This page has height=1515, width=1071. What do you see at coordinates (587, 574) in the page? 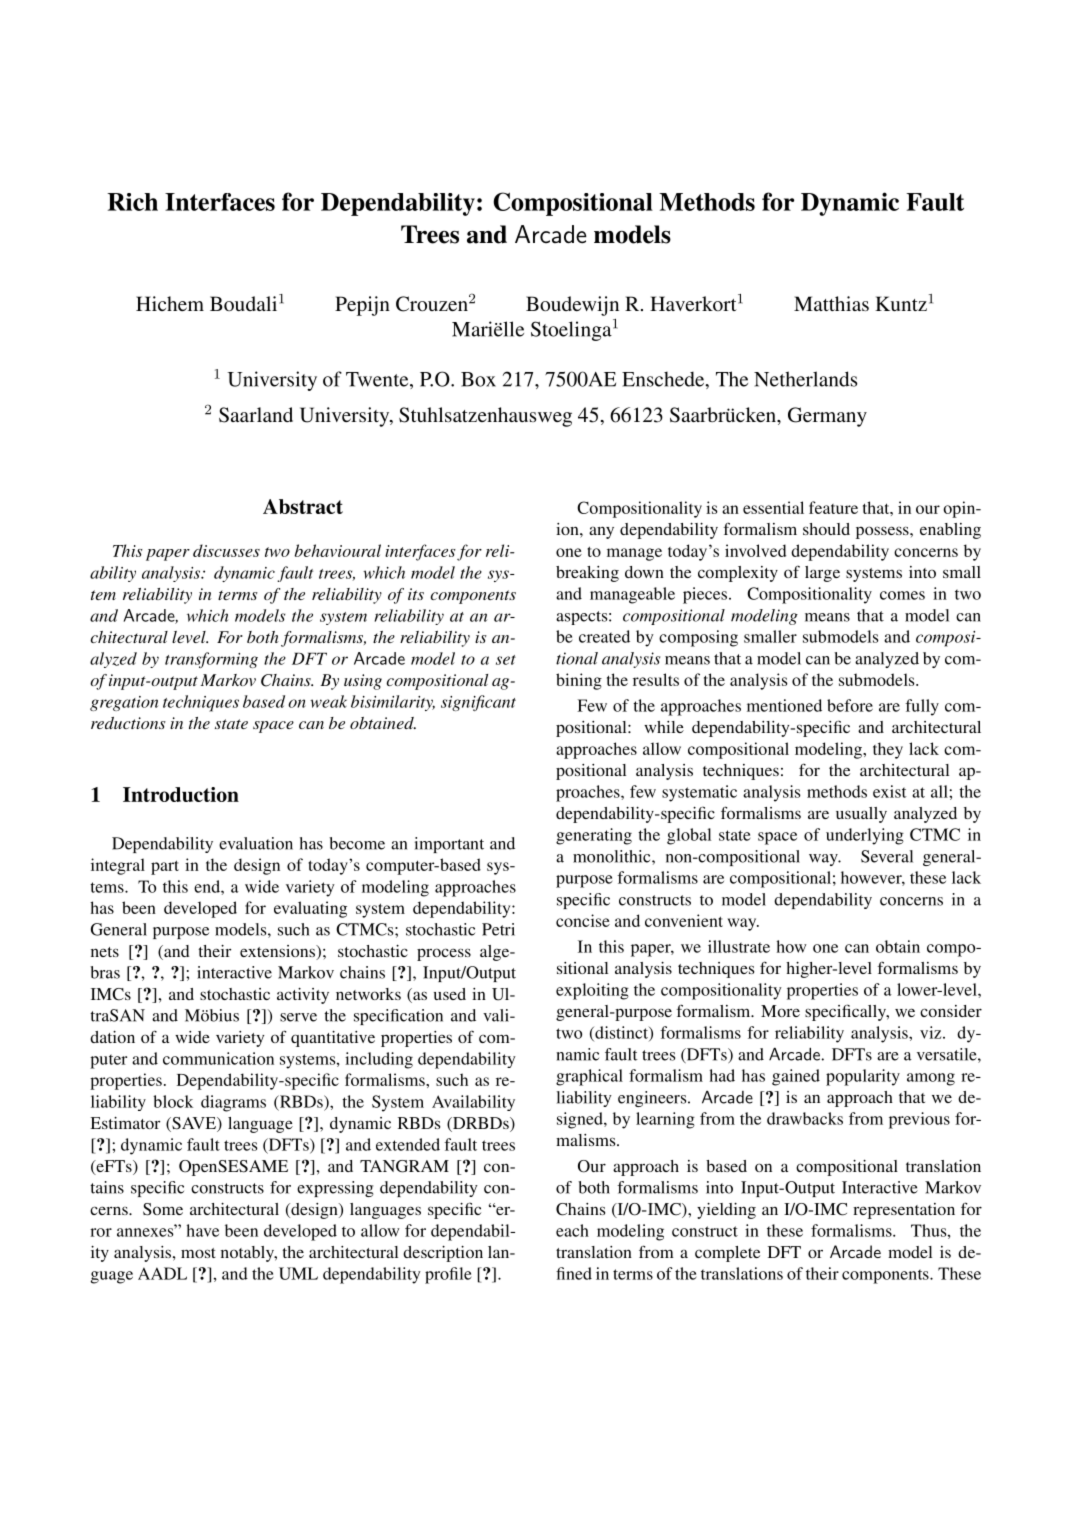
I see `breaking` at bounding box center [587, 574].
